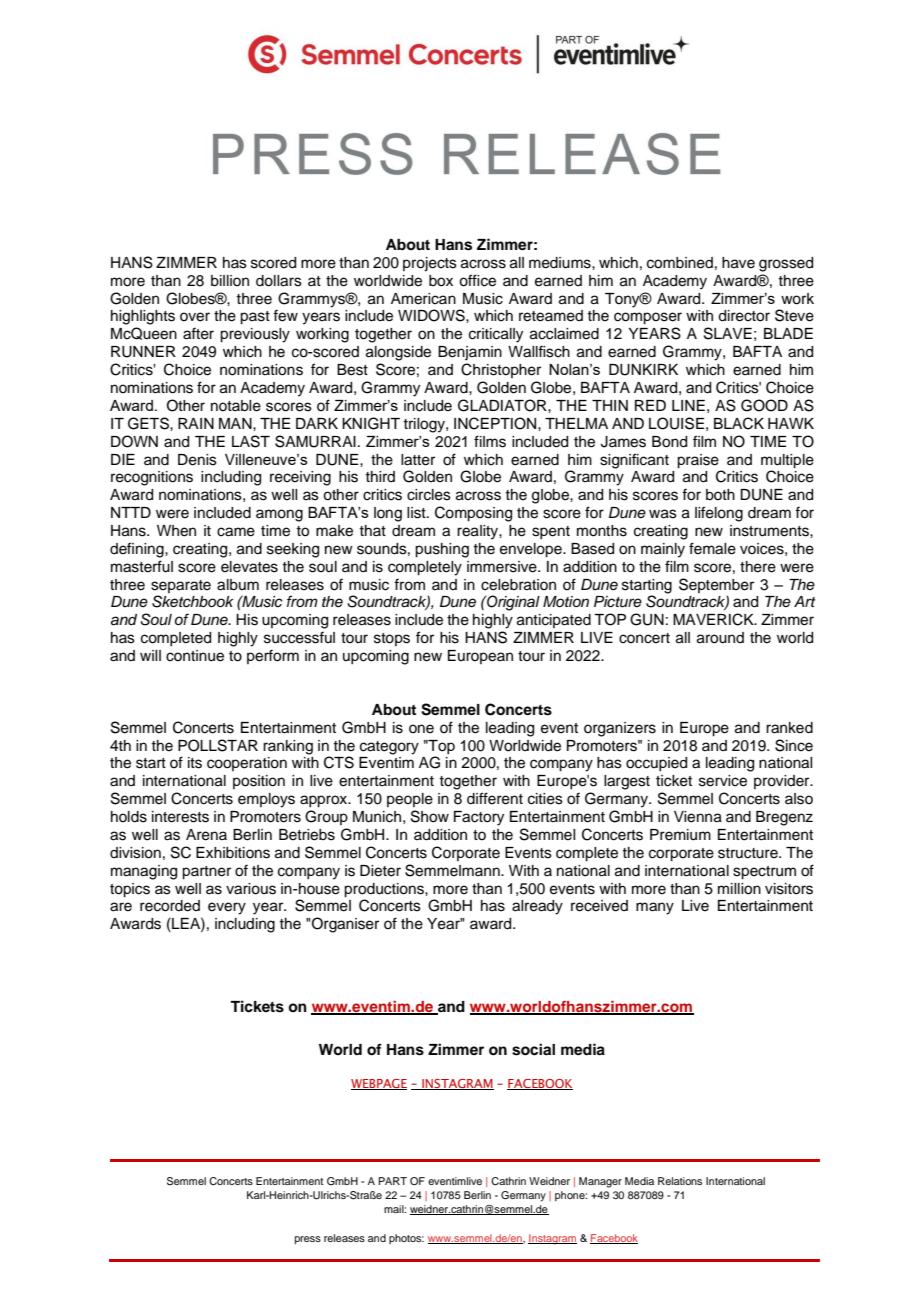  What do you see at coordinates (744, 316) in the screenshot?
I see `director` at bounding box center [744, 316].
